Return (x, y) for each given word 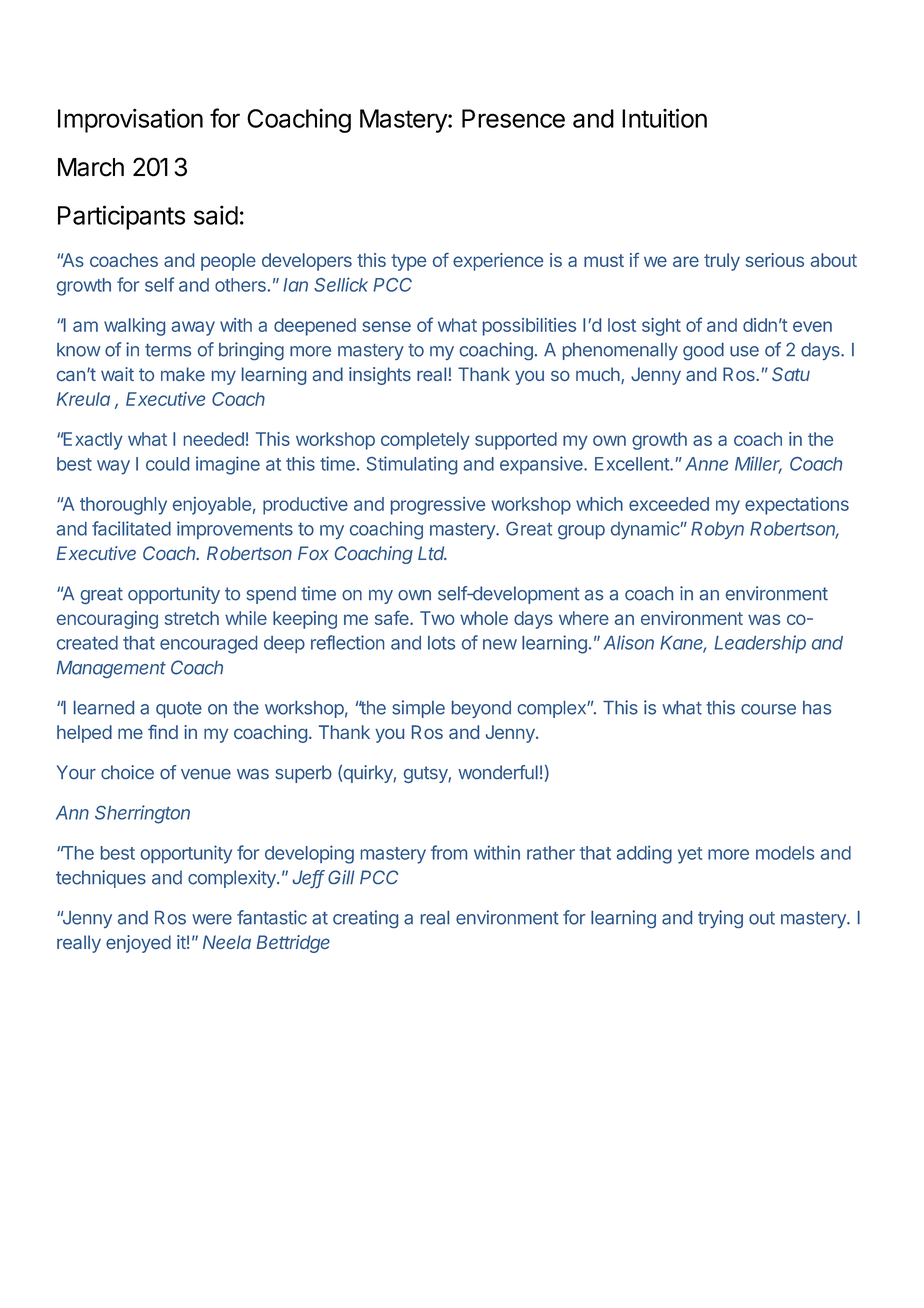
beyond (481, 709)
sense (386, 326)
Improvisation (130, 120)
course (768, 709)
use (744, 351)
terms (168, 350)
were (212, 919)
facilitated (131, 528)
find (163, 732)
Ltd (432, 553)
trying (720, 919)
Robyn (717, 530)
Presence (513, 118)
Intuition (664, 118)
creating (365, 919)
